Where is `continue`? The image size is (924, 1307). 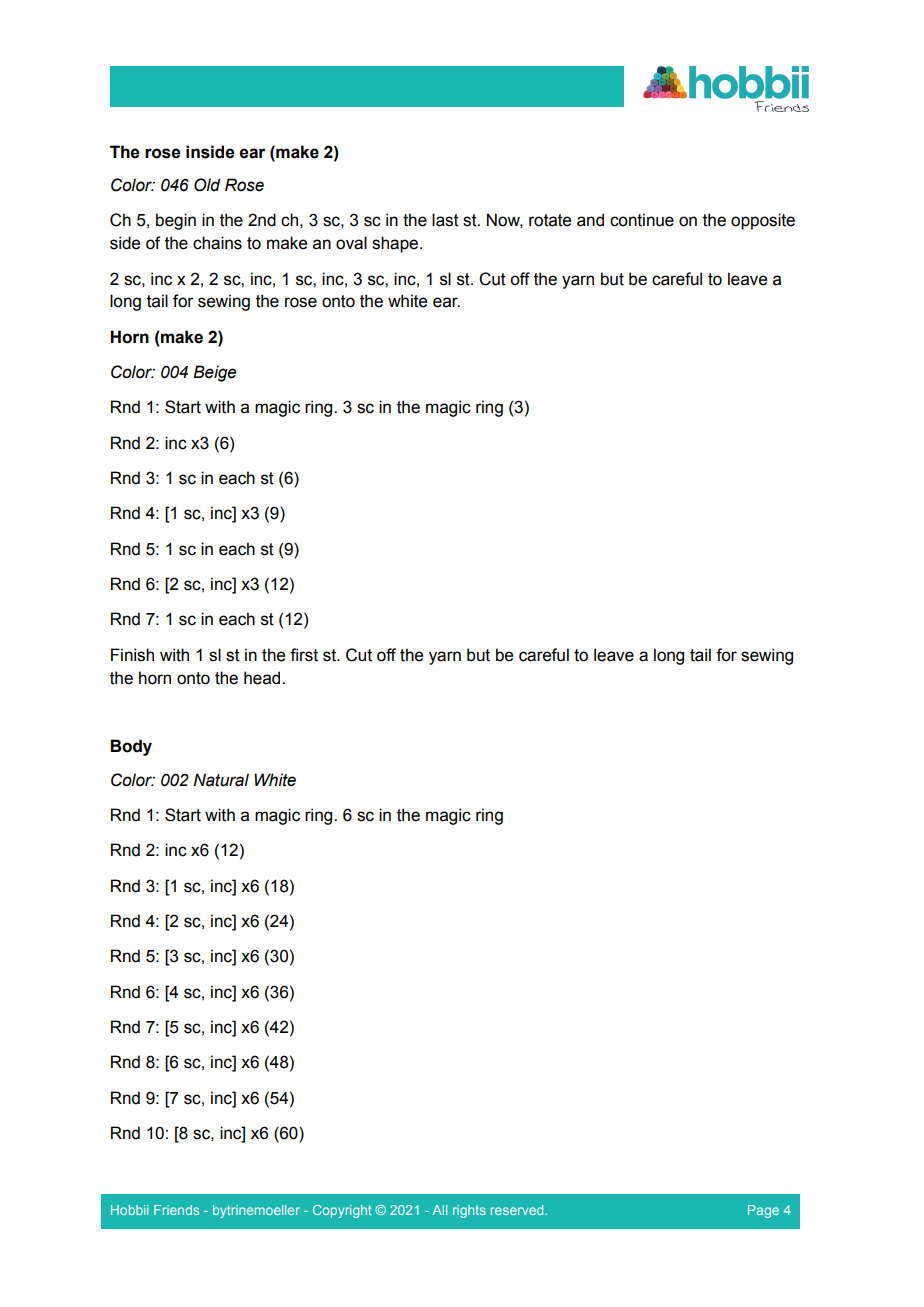 continue is located at coordinates (642, 220).
